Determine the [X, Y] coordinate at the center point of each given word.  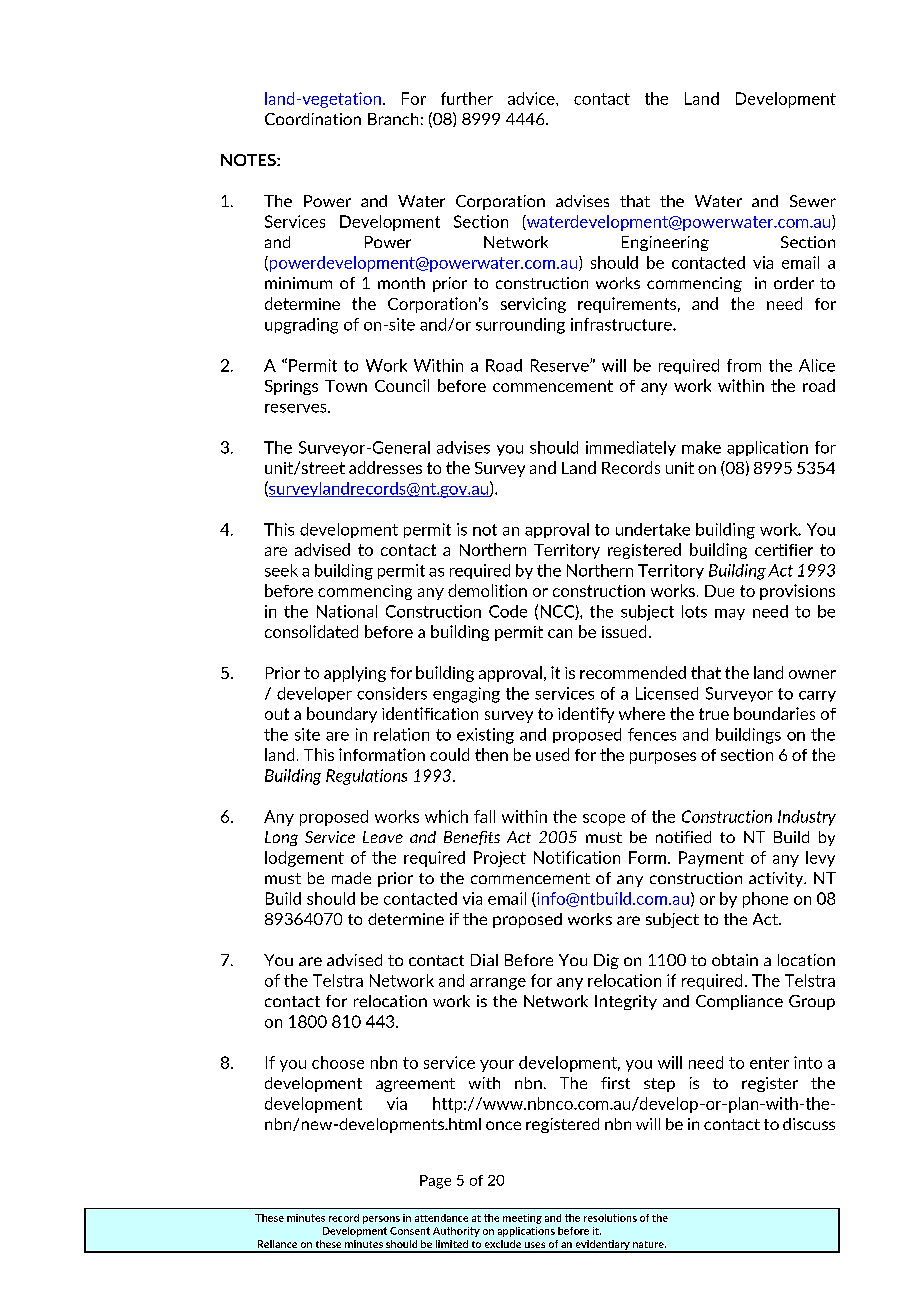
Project [500, 859]
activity [777, 879]
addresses [385, 467]
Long [281, 838]
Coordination [313, 119]
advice [532, 98]
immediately [631, 448]
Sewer [813, 201]
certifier [784, 550]
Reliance [277, 1244]
